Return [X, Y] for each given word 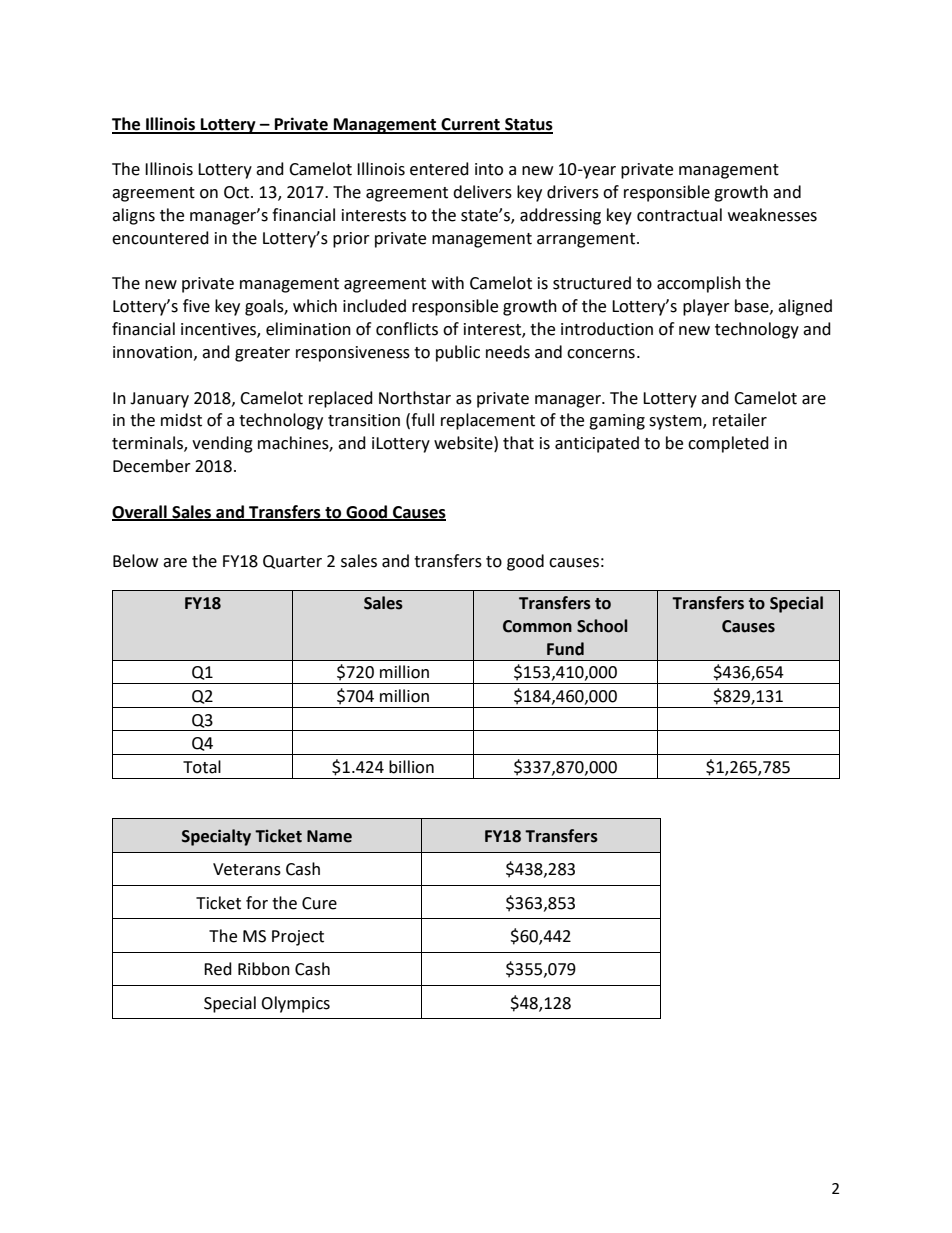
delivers [482, 192]
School [602, 626]
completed [728, 444]
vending [222, 444]
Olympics [295, 1004]
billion [411, 767]
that [518, 443]
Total [202, 767]
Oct [238, 192]
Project [298, 938]
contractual [679, 215]
